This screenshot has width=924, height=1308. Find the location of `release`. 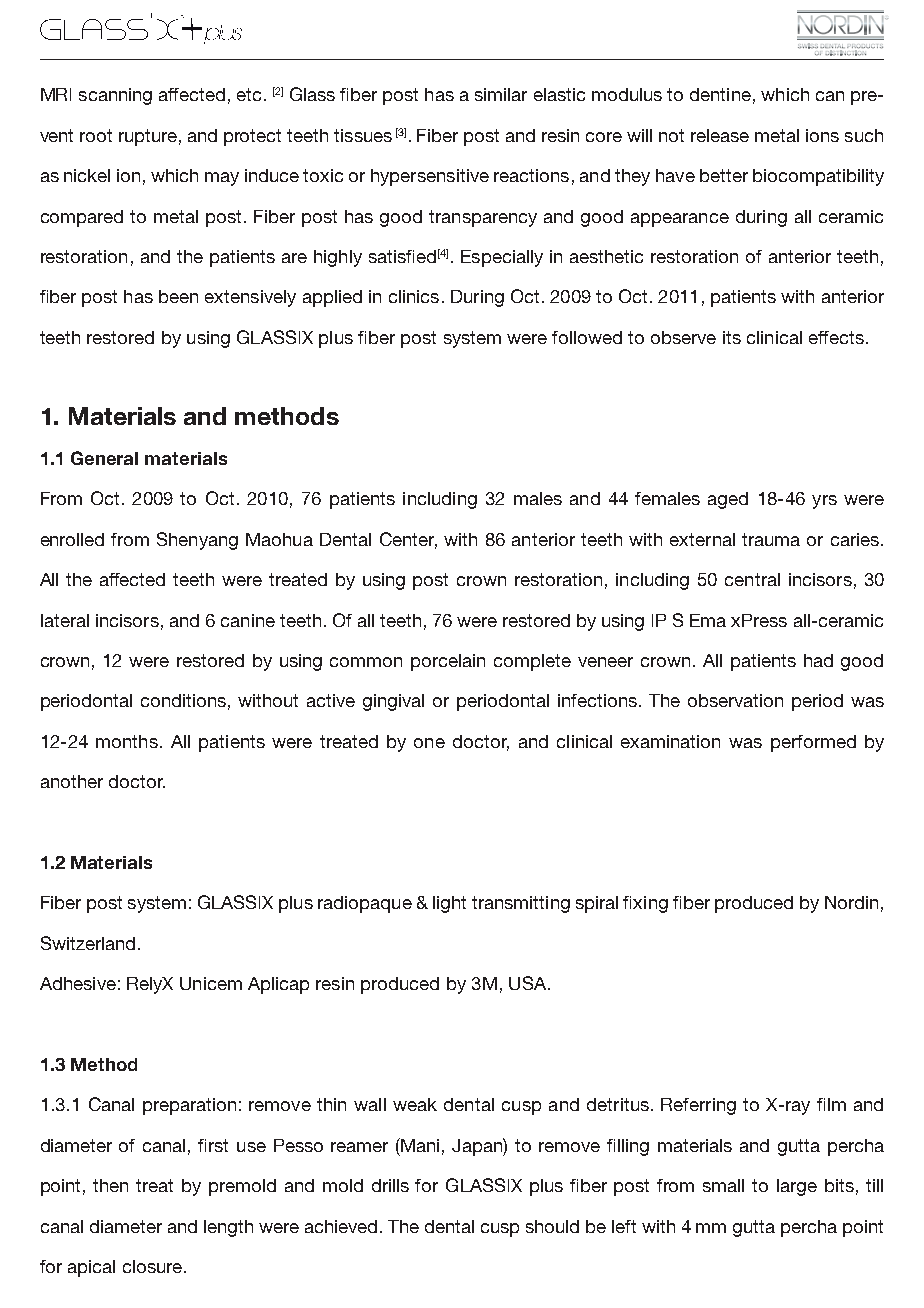

release is located at coordinates (720, 135).
